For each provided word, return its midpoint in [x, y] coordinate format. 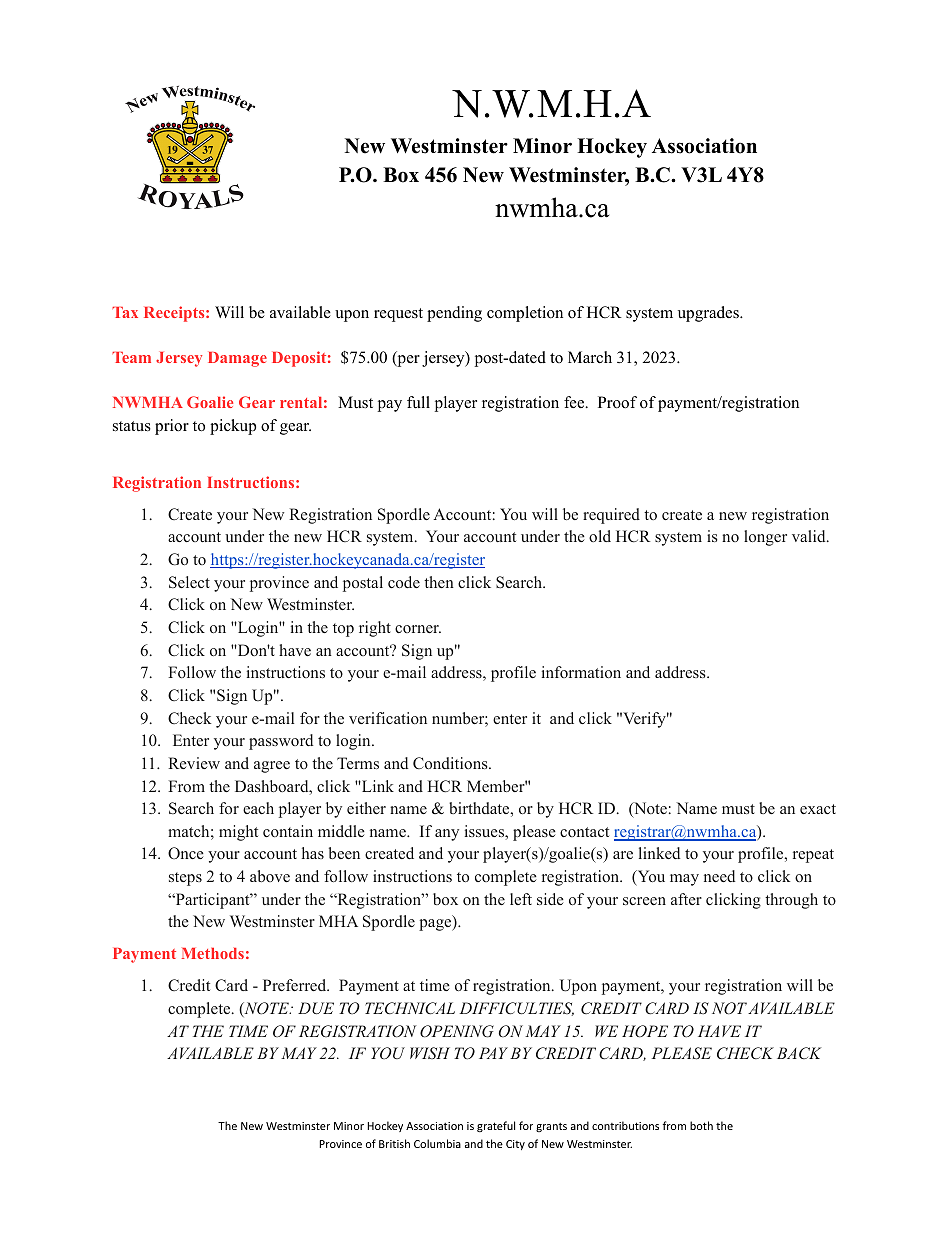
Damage [237, 359]
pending [454, 314]
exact [818, 809]
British [394, 1143]
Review [194, 763]
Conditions [451, 763]
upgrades [709, 314]
